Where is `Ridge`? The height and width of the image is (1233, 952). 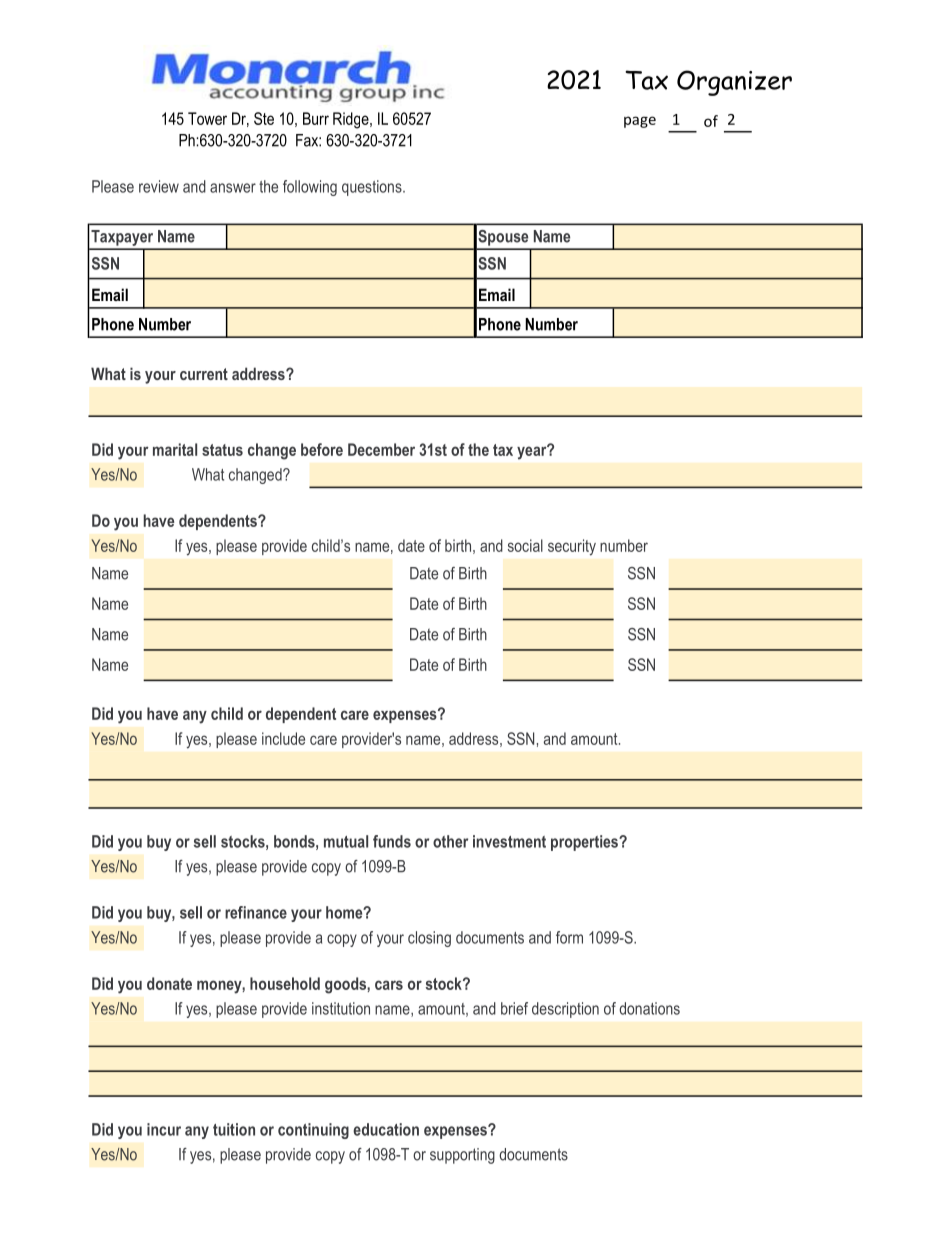
Ridge is located at coordinates (352, 120).
